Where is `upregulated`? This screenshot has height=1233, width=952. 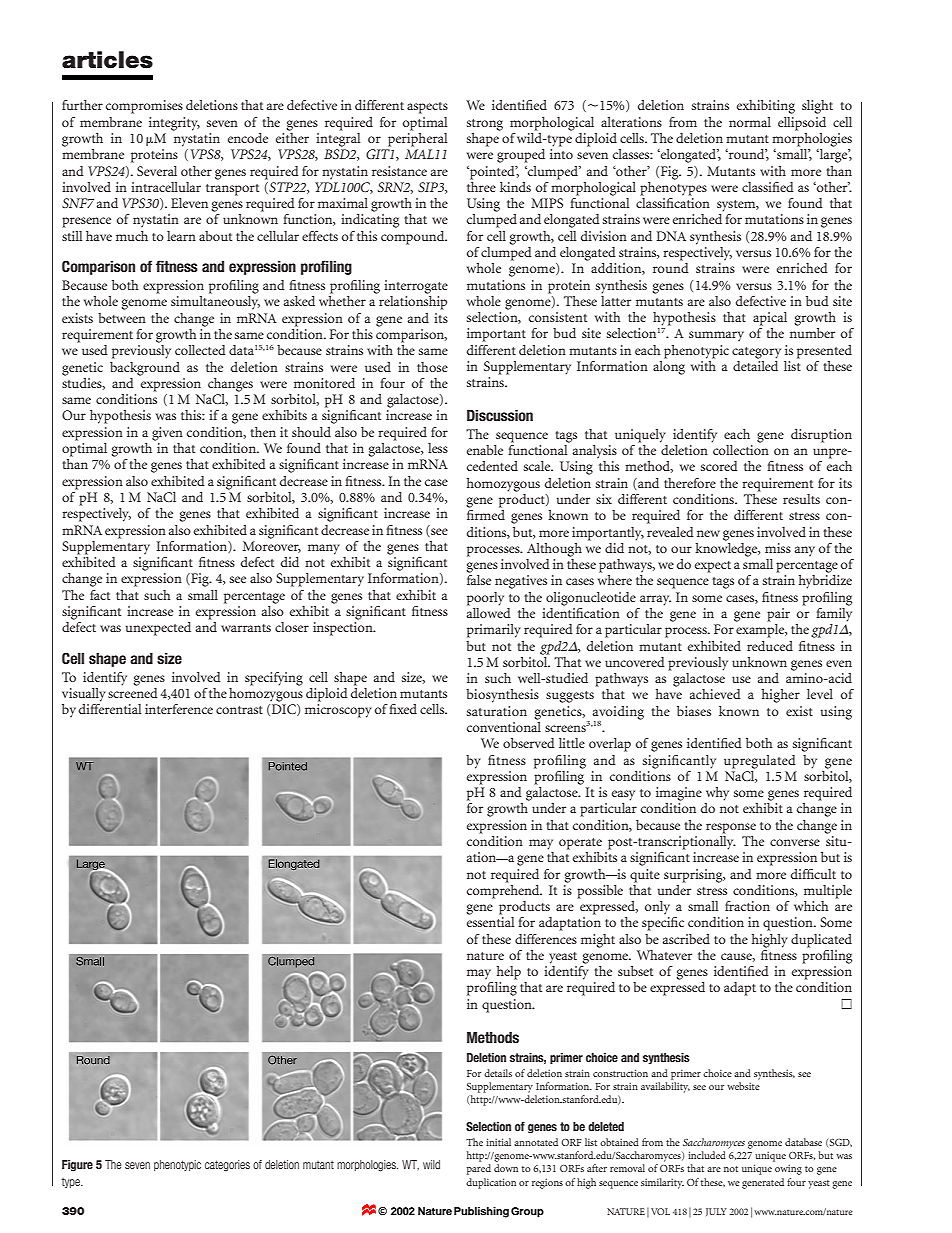 upregulated is located at coordinates (760, 762).
